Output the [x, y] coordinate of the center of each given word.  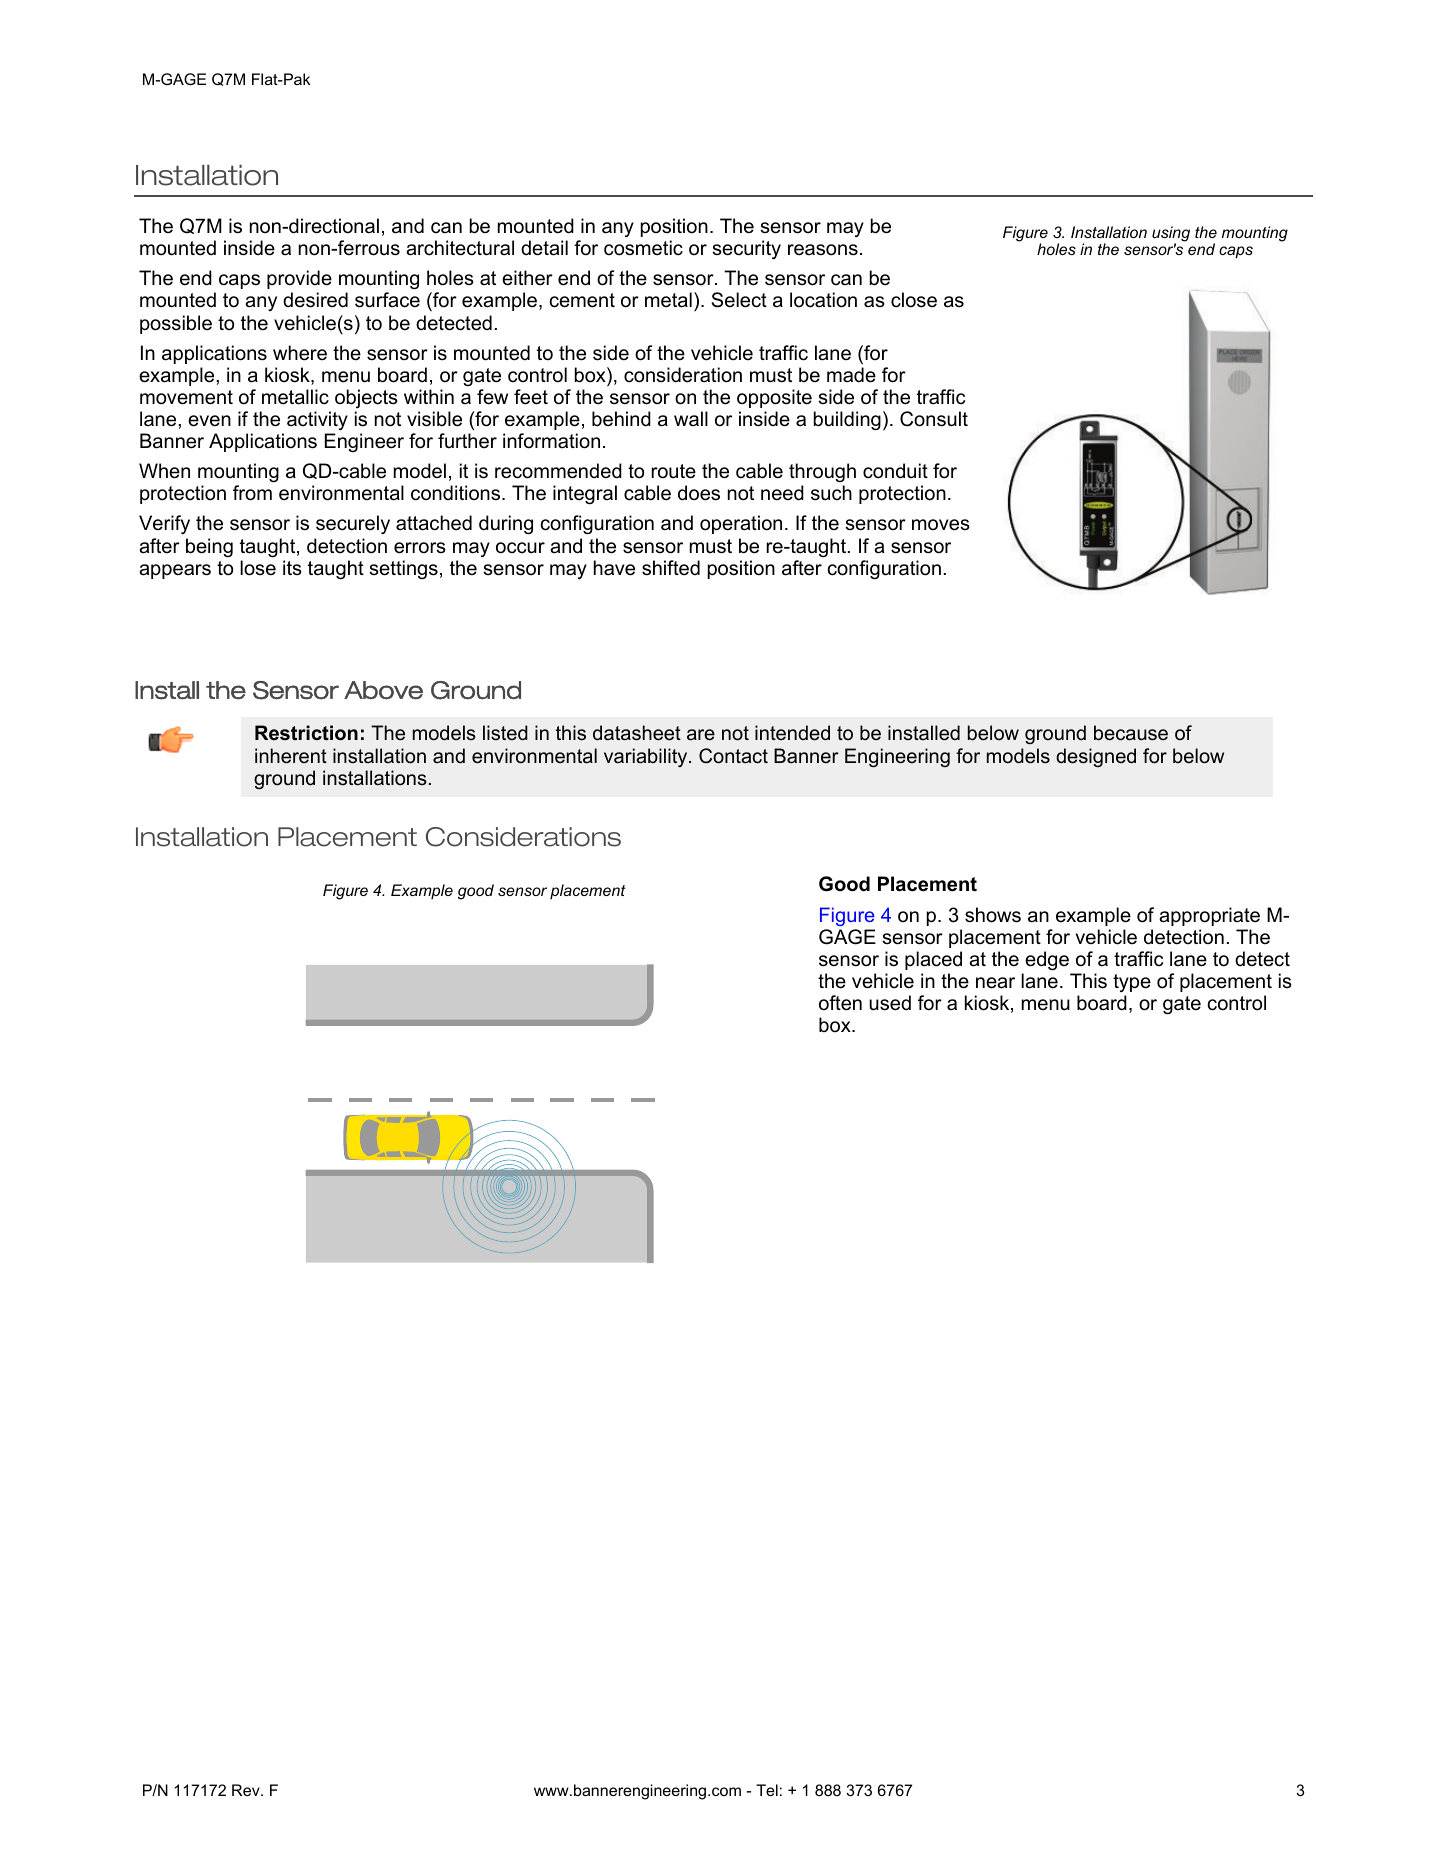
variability [647, 757]
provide [299, 279]
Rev [247, 1790]
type [1132, 983]
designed [1096, 757]
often [840, 1003]
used [890, 1003]
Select [739, 300]
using [1171, 235]
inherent [291, 756]
